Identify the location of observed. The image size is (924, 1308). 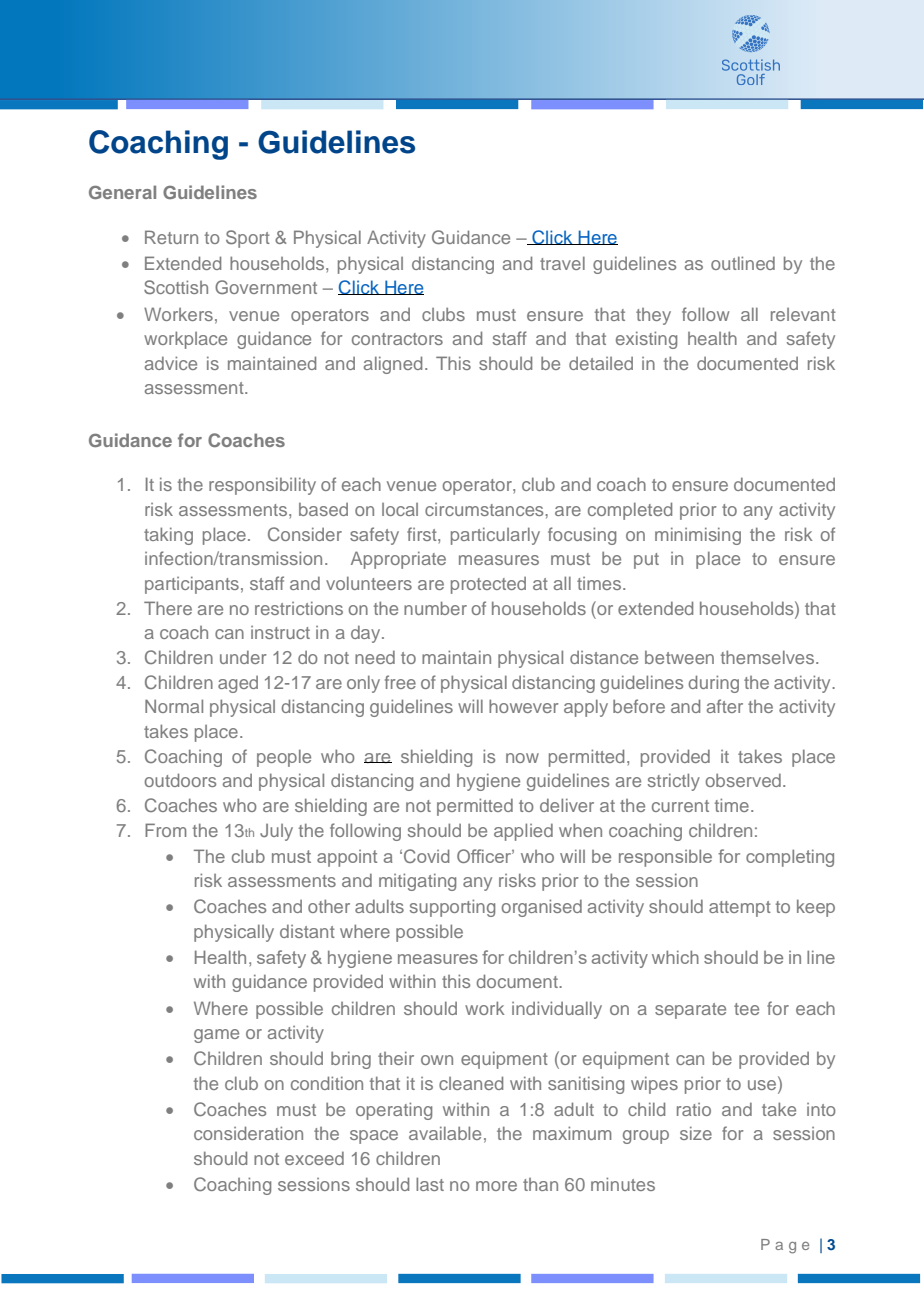
(743, 780).
